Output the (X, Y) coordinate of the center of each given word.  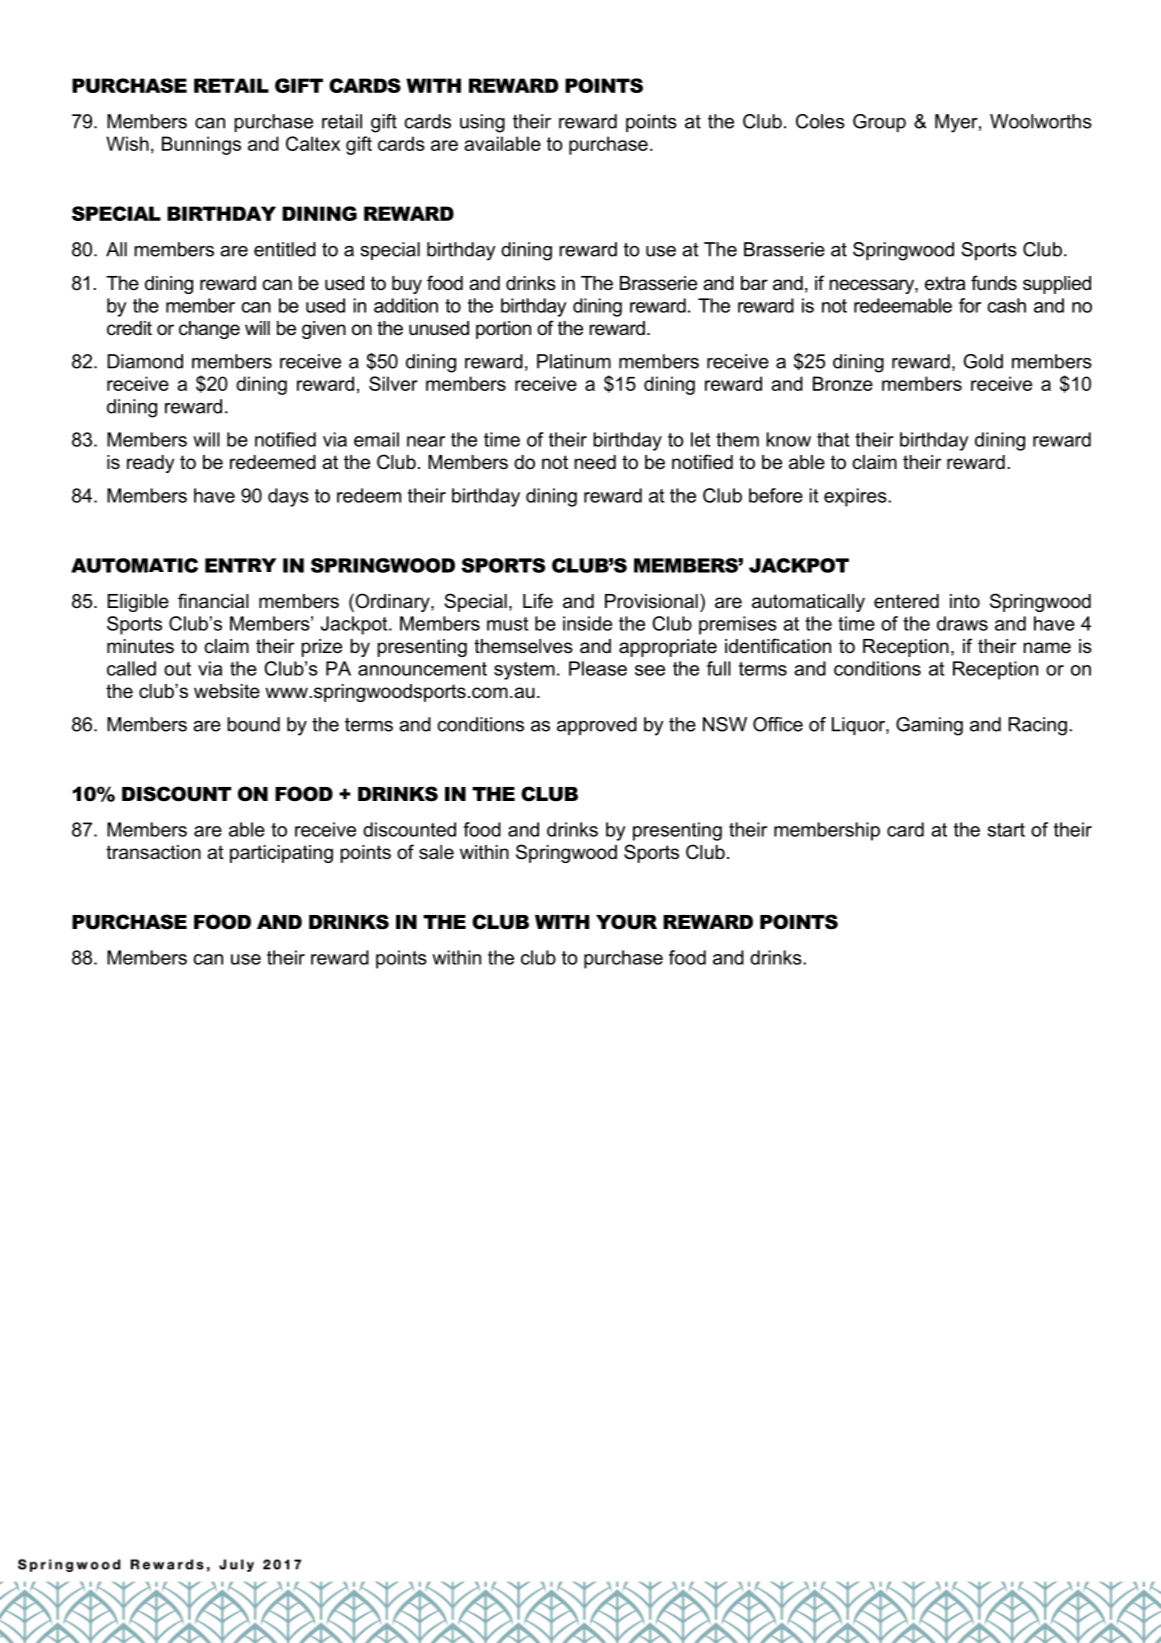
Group (879, 123)
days (288, 497)
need (595, 462)
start (1006, 830)
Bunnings (201, 145)
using (482, 123)
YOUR (626, 922)
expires (856, 497)
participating (281, 854)
